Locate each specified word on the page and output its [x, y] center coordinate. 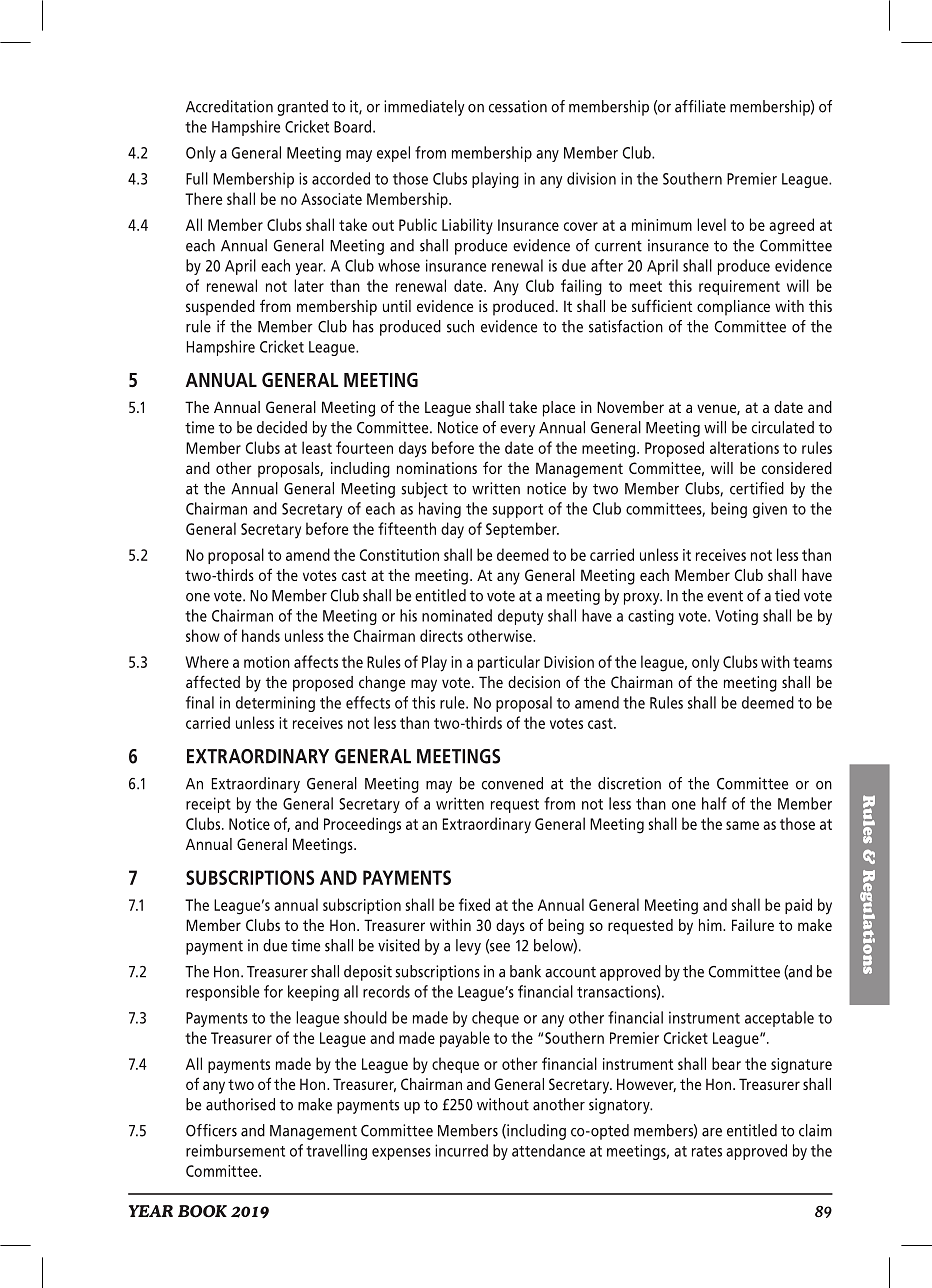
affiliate [700, 106]
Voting [736, 617]
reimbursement [235, 1150]
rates [707, 1151]
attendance [548, 1150]
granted [302, 108]
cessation [518, 106]
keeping [313, 993]
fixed [474, 904]
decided [282, 427]
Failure [753, 925]
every [517, 431]
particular [509, 663]
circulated [783, 427]
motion [267, 662]
